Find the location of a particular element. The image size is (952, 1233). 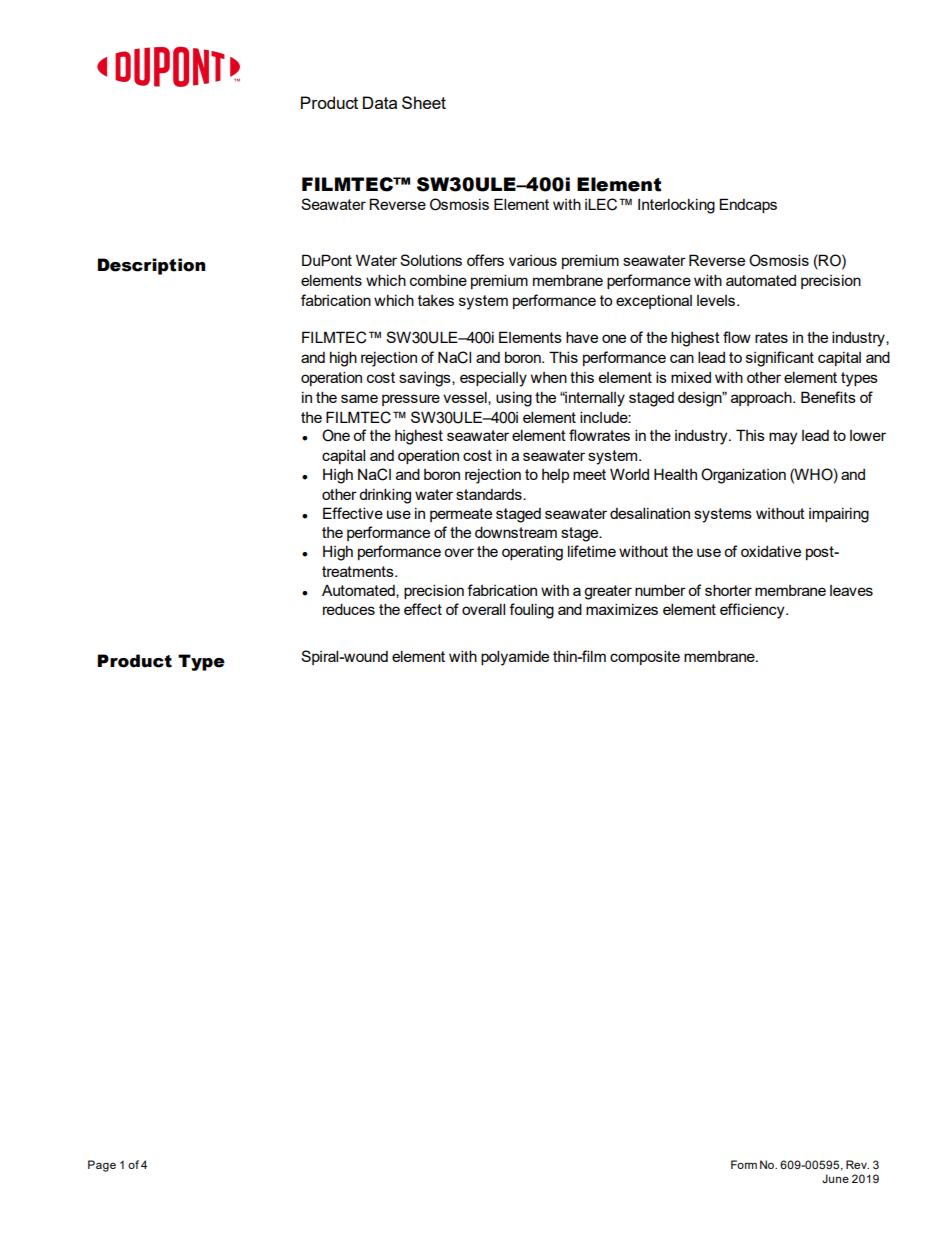

Page is located at coordinates (102, 1166).
